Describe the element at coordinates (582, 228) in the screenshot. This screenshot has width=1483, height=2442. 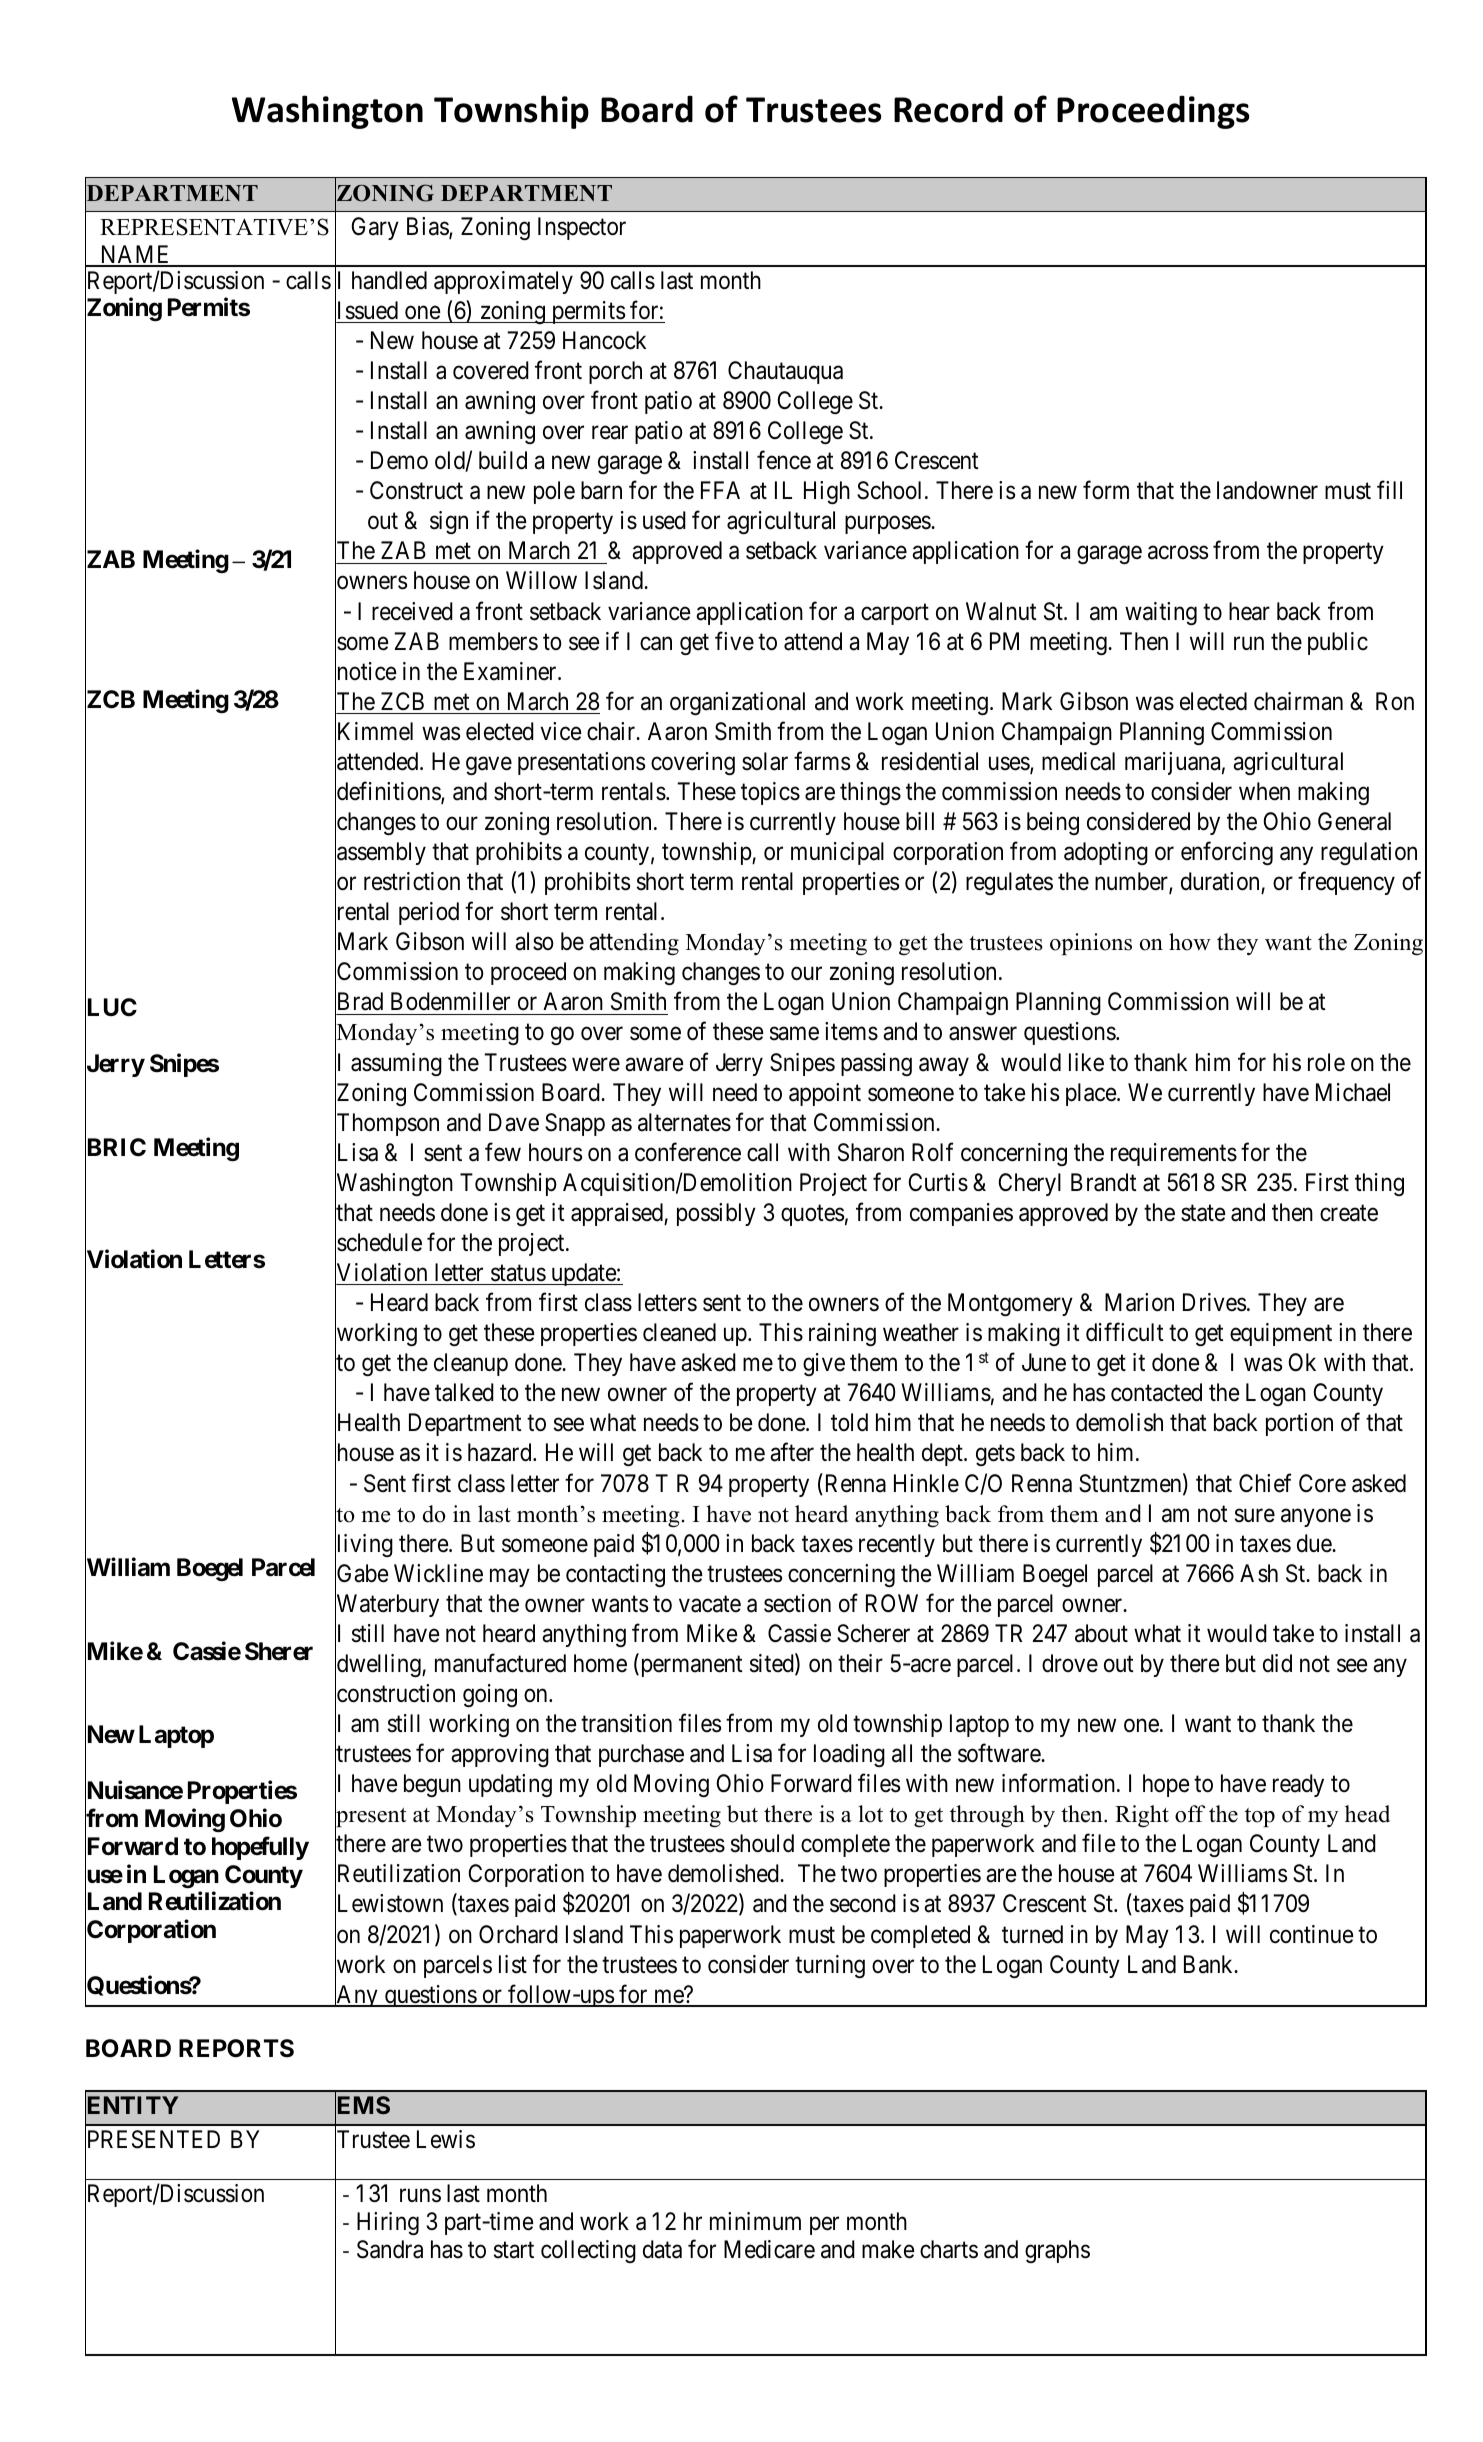
I see `Inspector` at that location.
